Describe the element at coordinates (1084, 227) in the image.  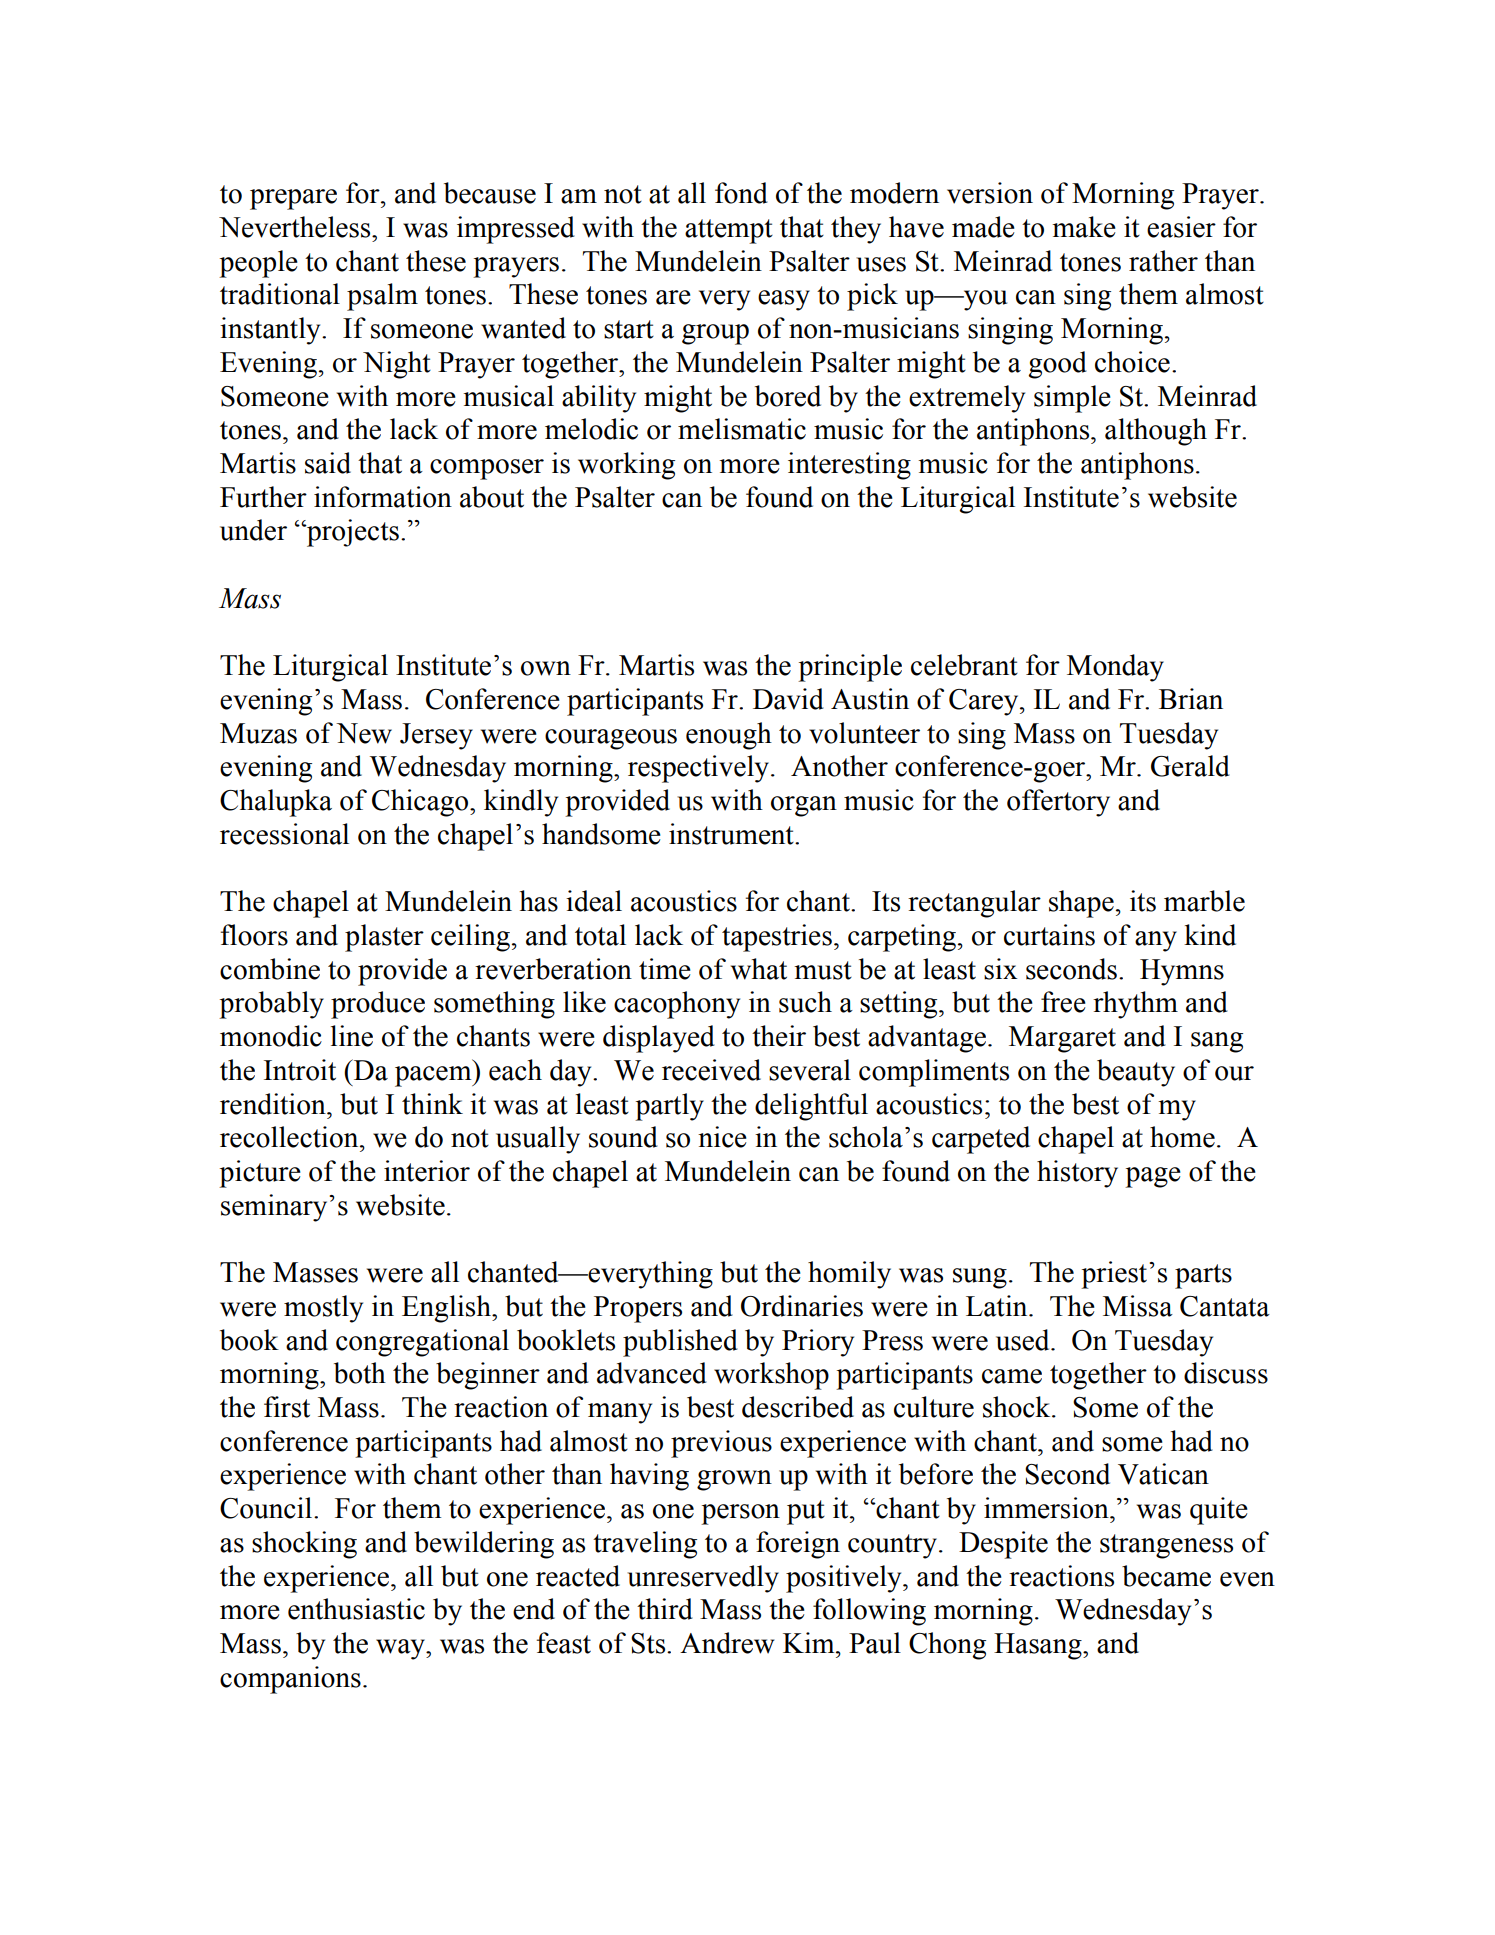
I see `make` at that location.
